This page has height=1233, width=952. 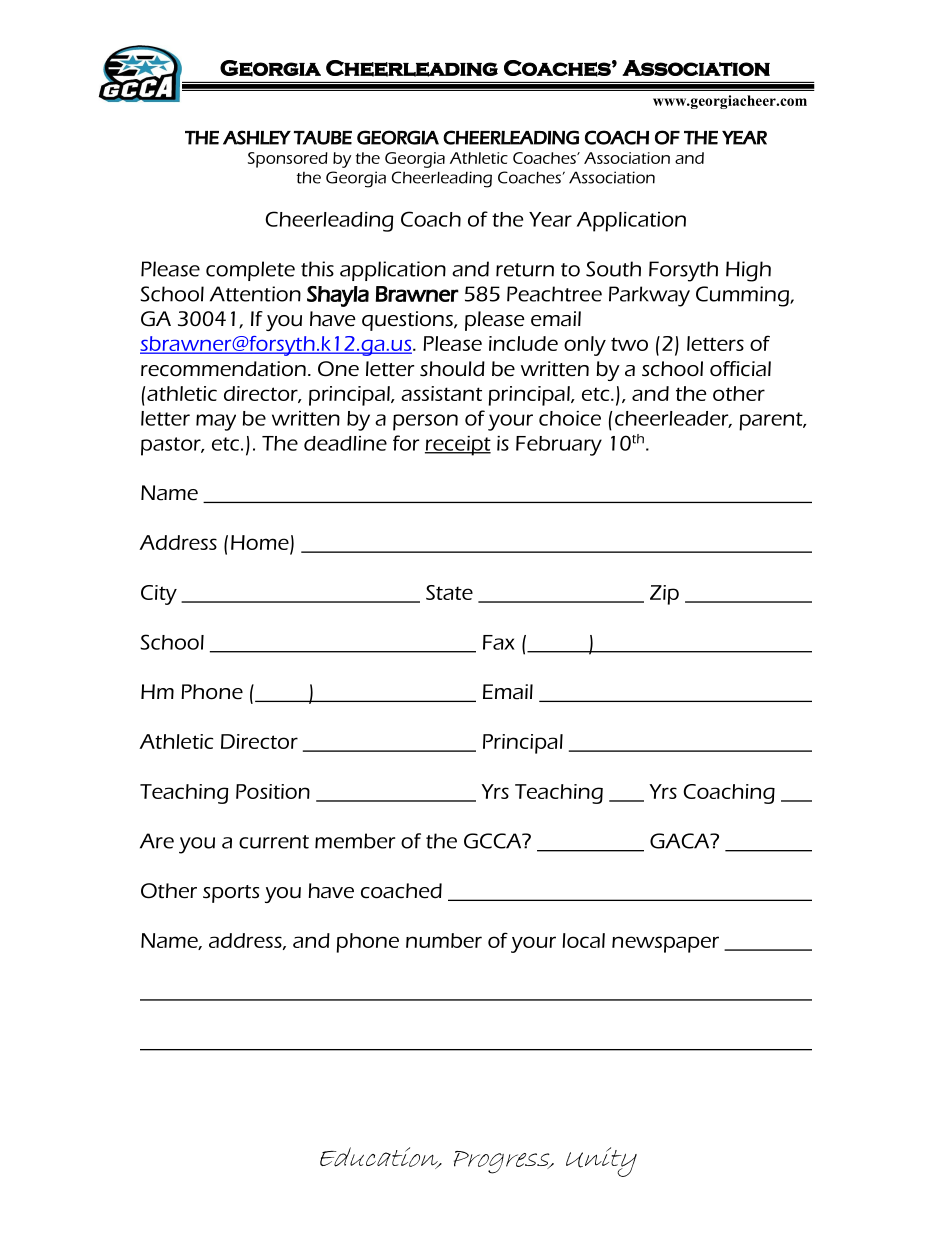 What do you see at coordinates (257, 137) in the page?
I see `ASHLEY` at bounding box center [257, 137].
